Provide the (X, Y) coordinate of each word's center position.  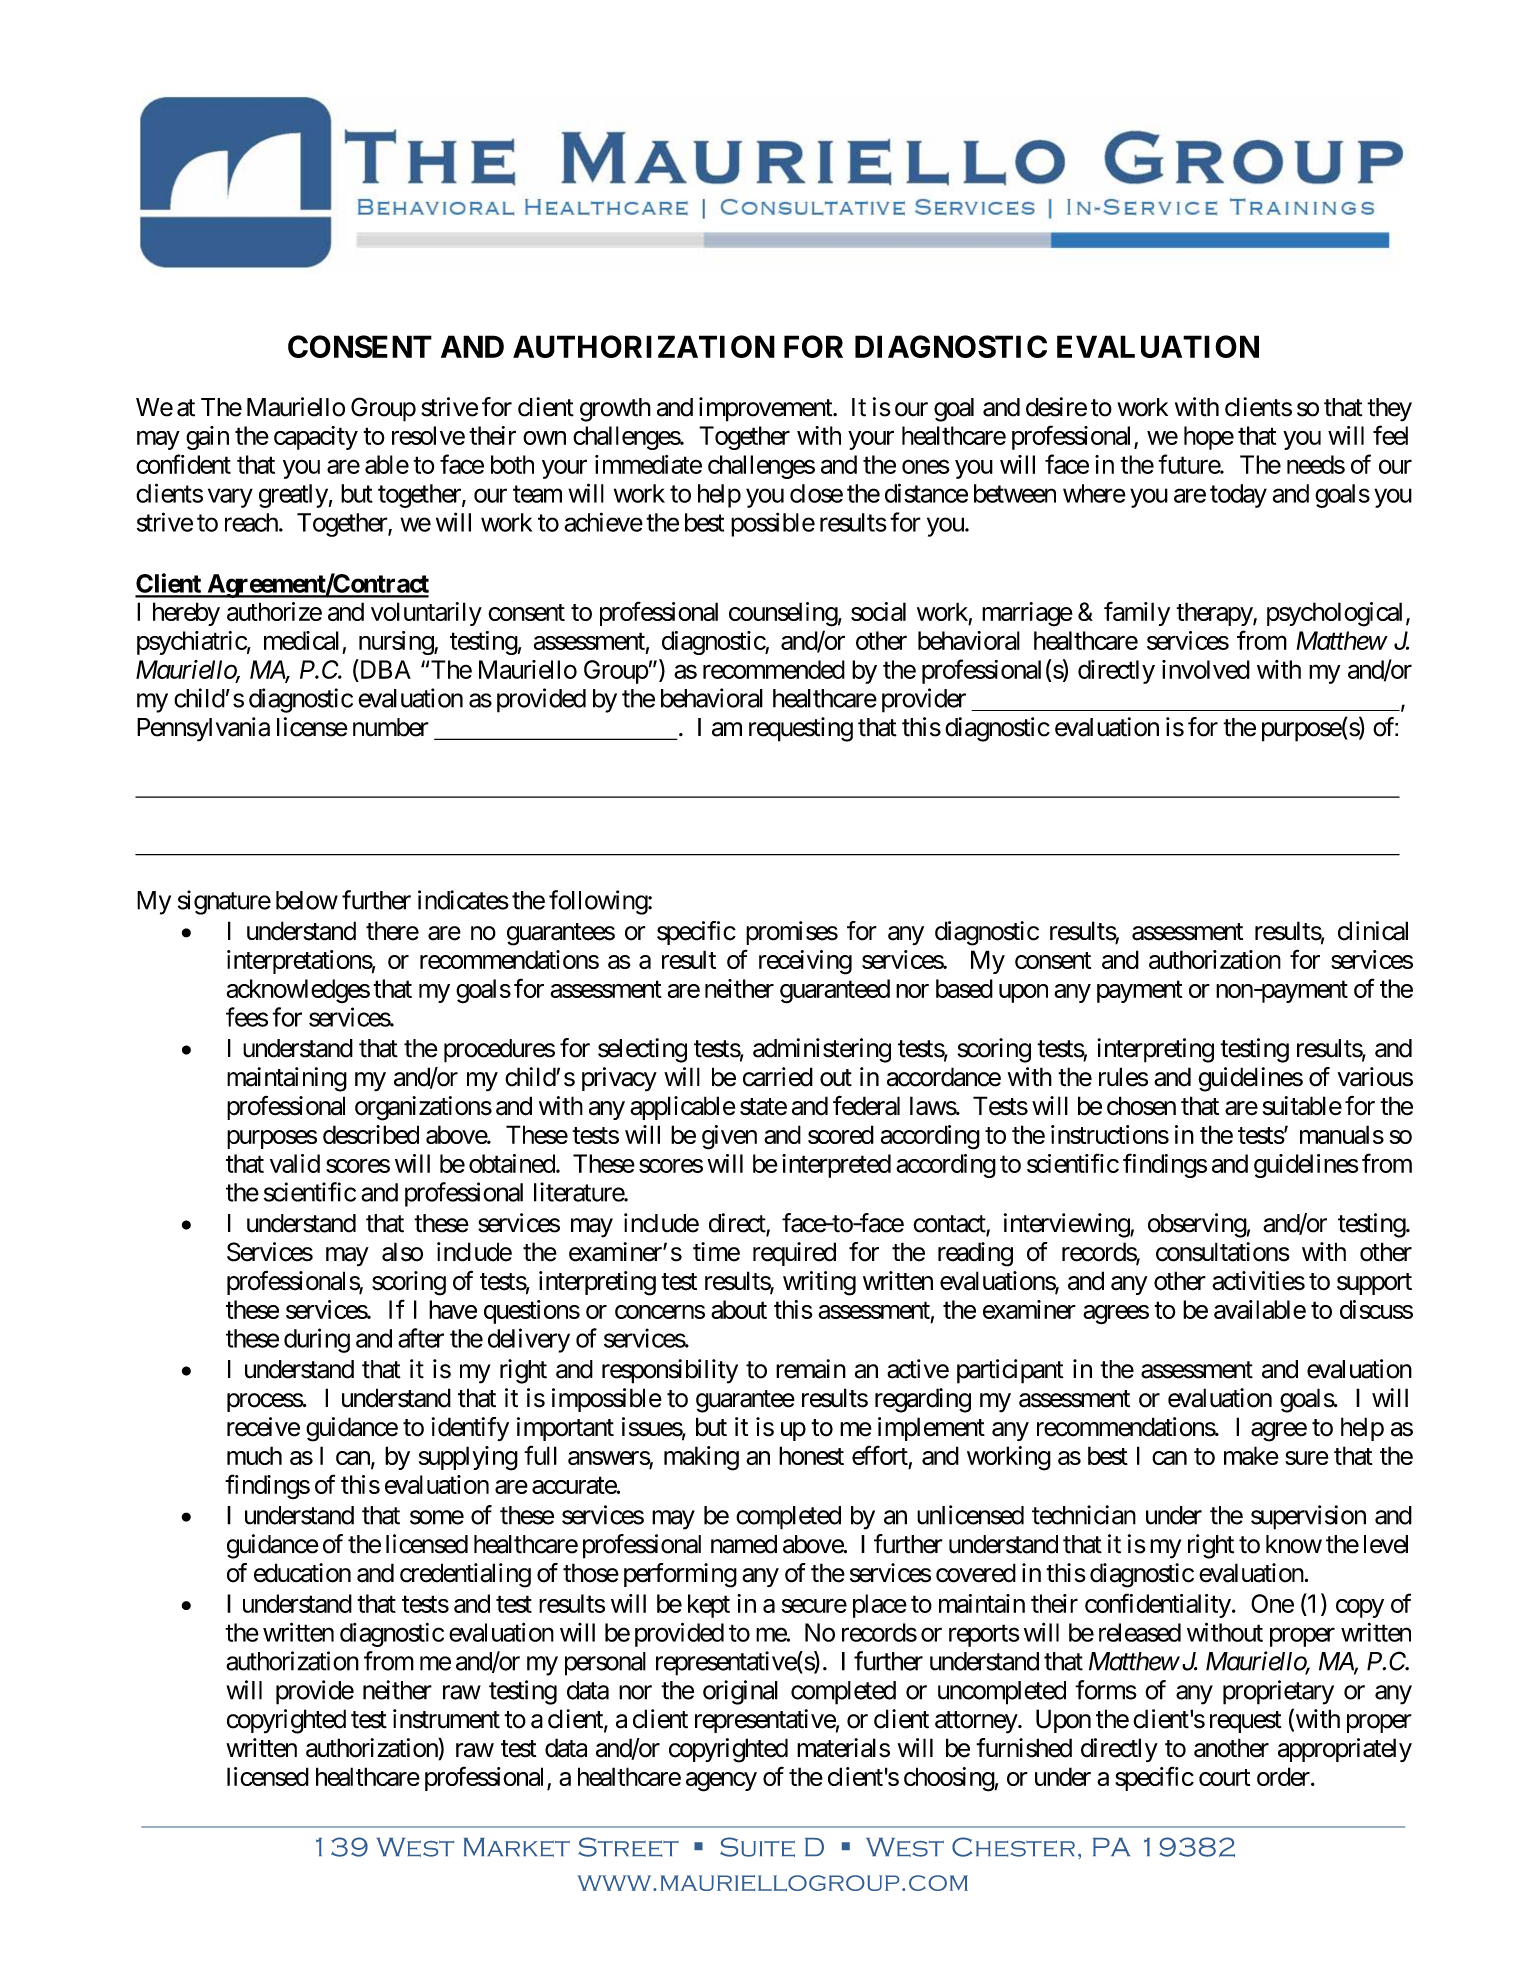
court (1224, 1777)
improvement (766, 409)
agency (721, 1782)
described (371, 1134)
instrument (446, 1719)
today (1238, 496)
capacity (316, 438)
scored (841, 1134)
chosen (1141, 1106)
